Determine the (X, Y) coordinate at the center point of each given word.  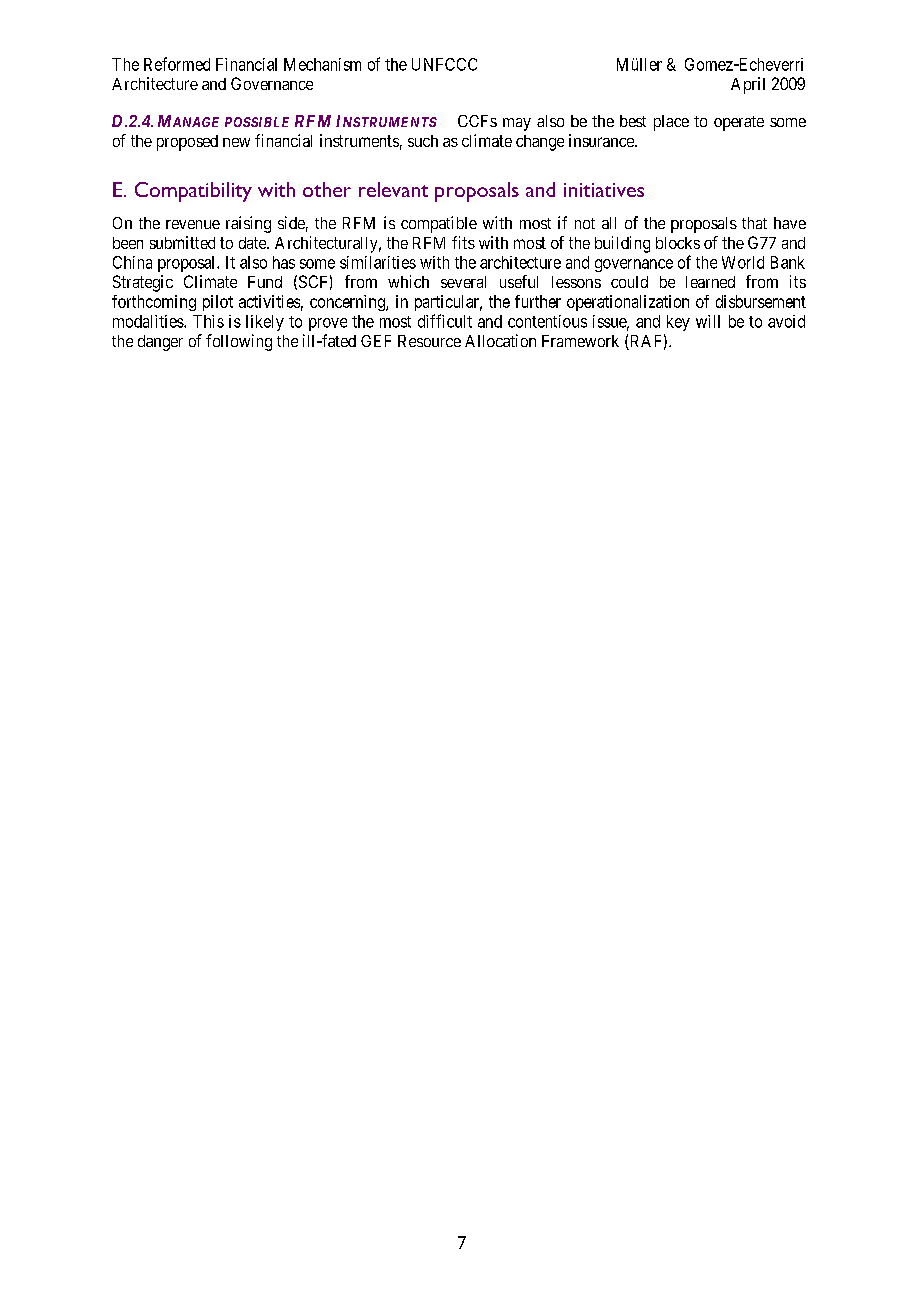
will (708, 321)
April (748, 85)
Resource (429, 341)
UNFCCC (444, 64)
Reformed (177, 64)
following (239, 342)
